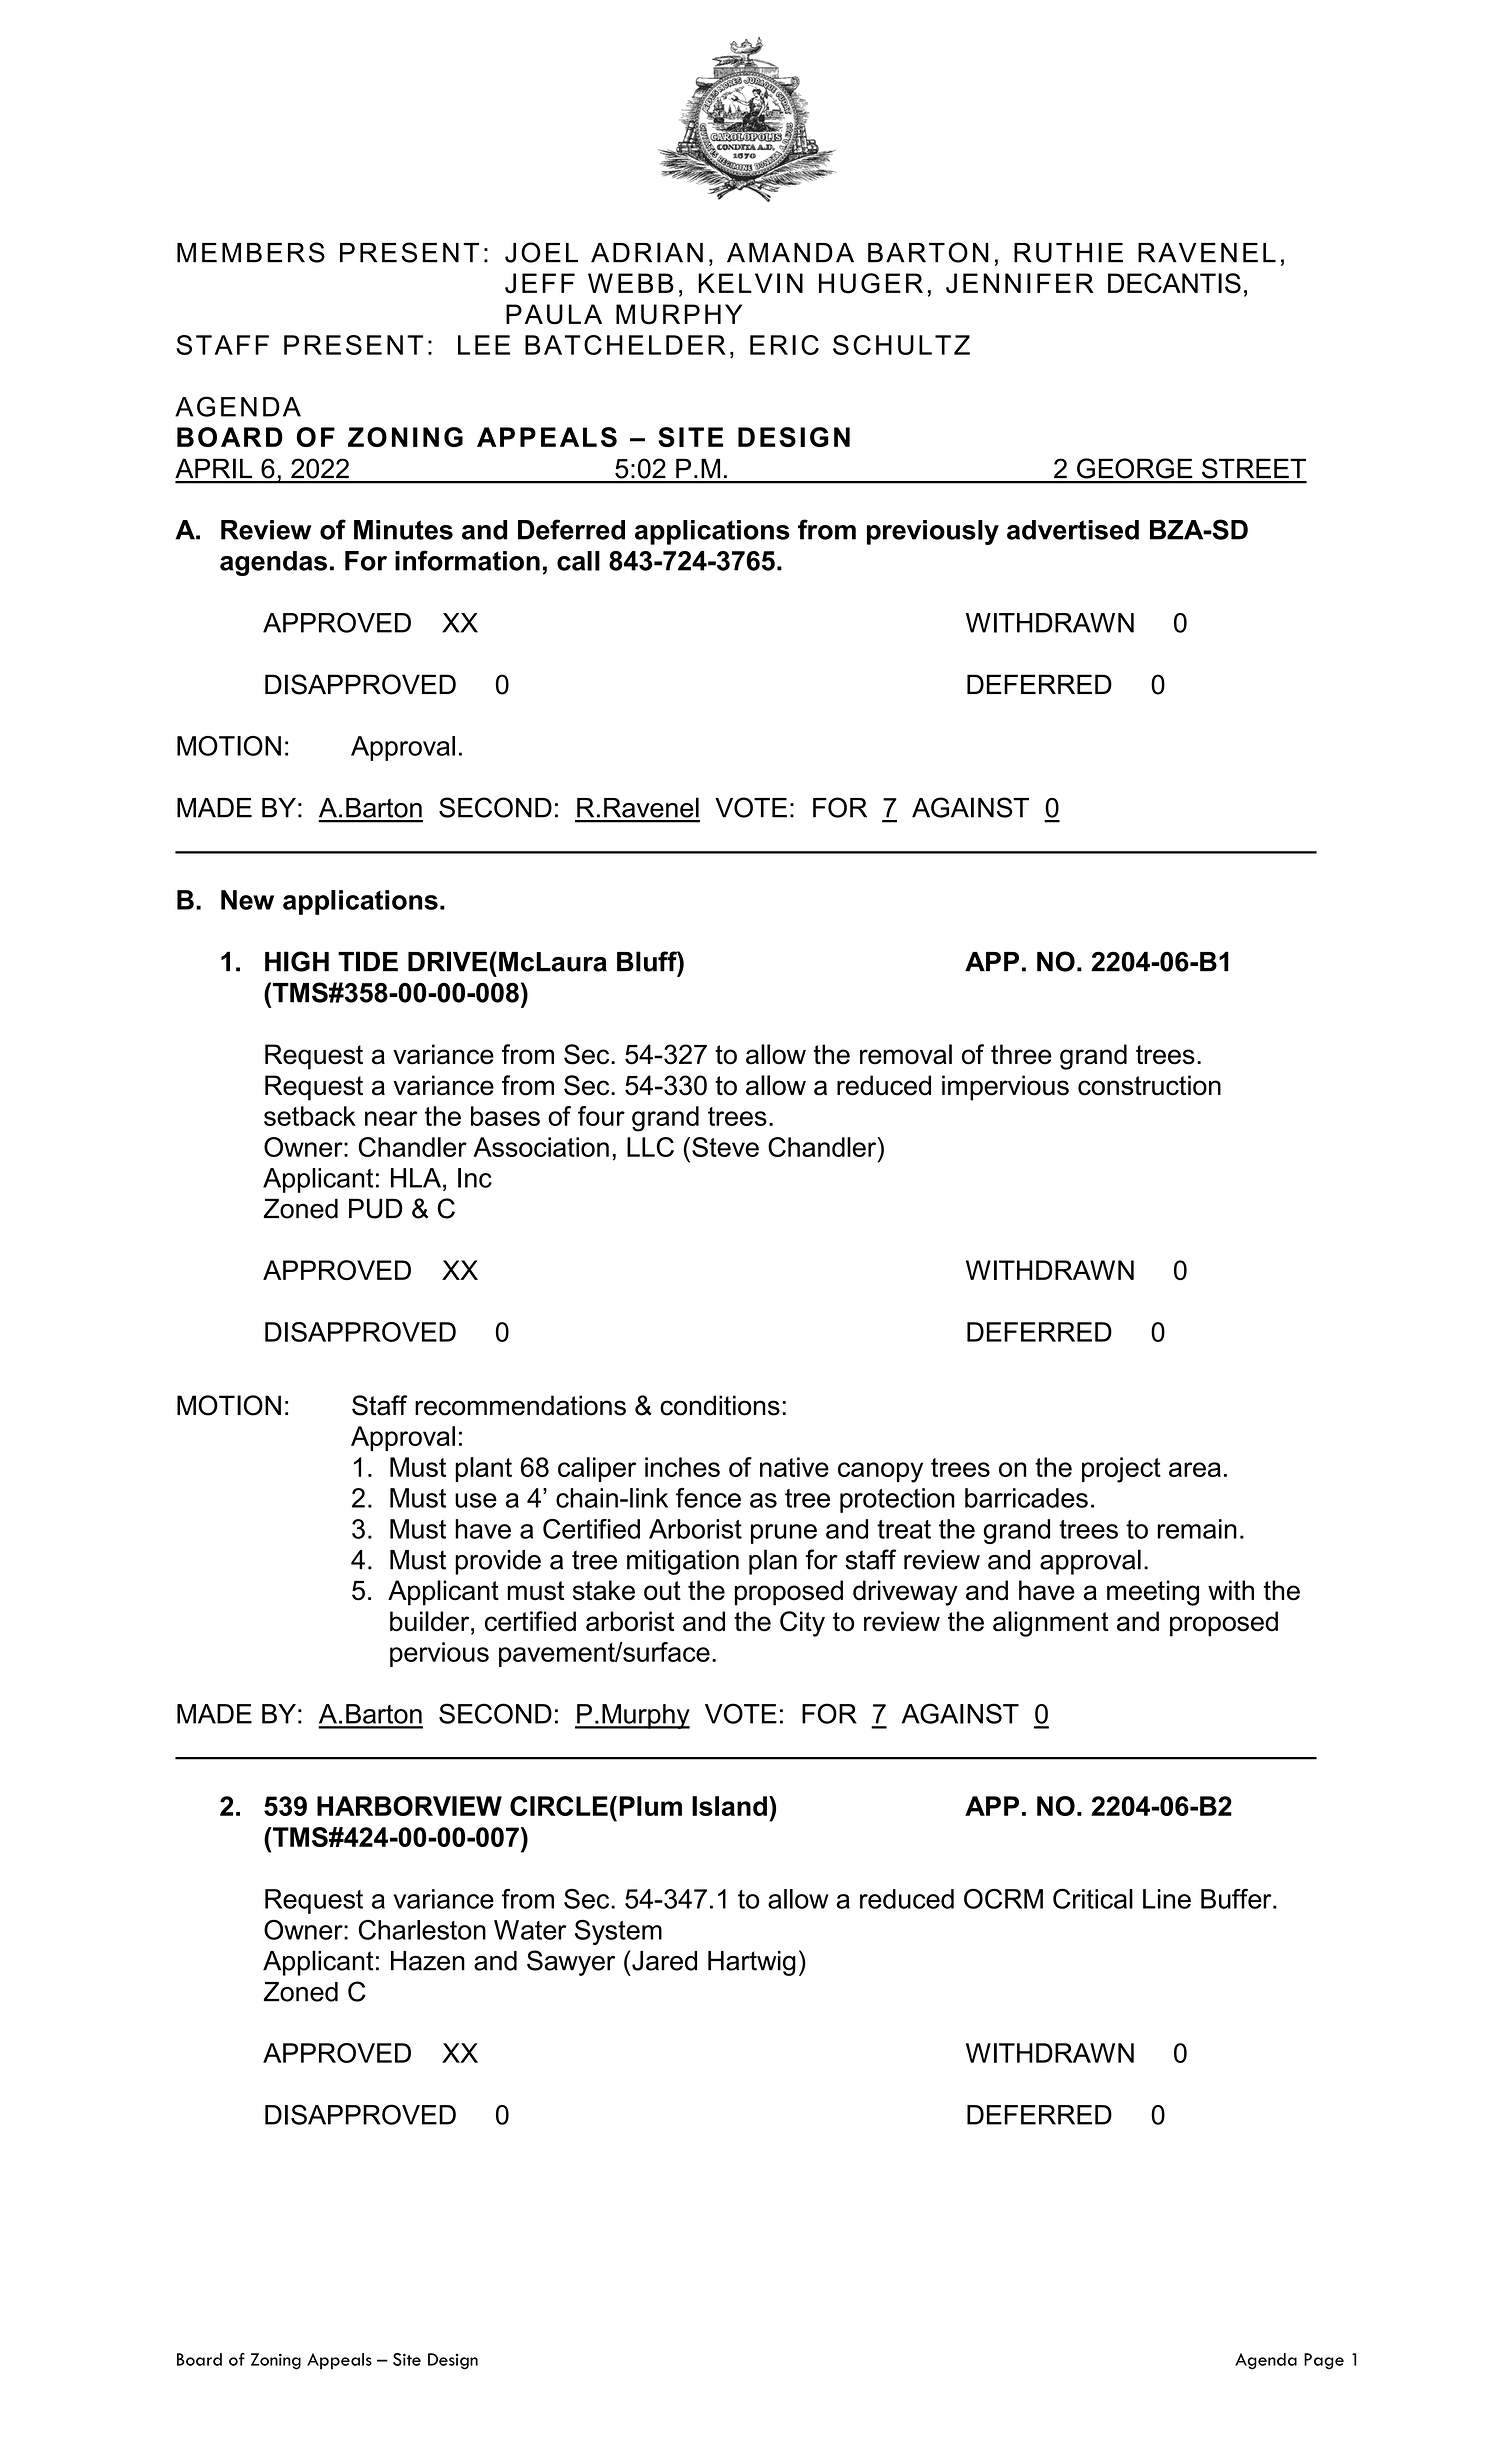 The height and width of the screenshot is (2458, 1492). What do you see at coordinates (906, 1054) in the screenshot?
I see `removal` at bounding box center [906, 1054].
